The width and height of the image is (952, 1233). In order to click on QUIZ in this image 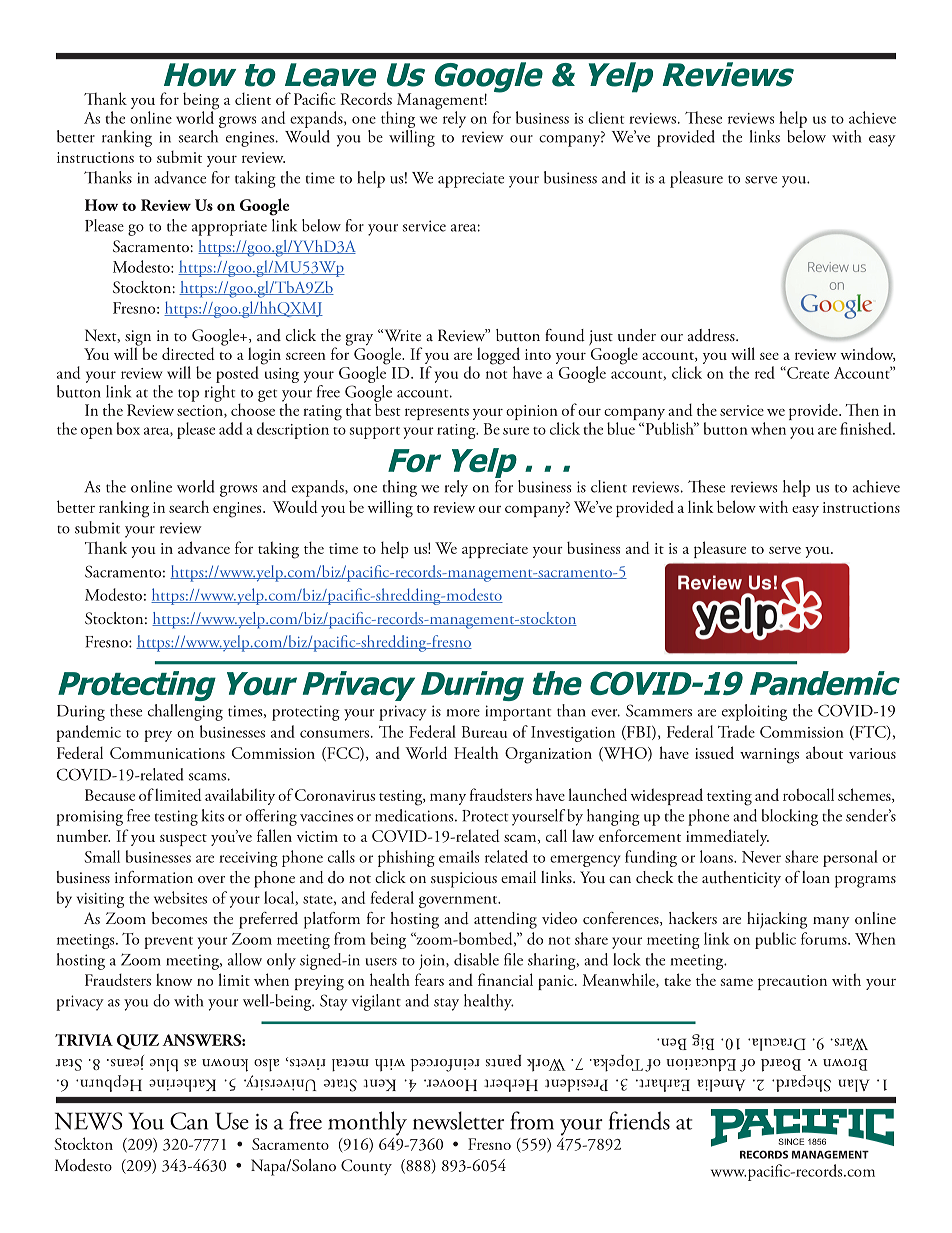, I will do `click(138, 1042)`.
